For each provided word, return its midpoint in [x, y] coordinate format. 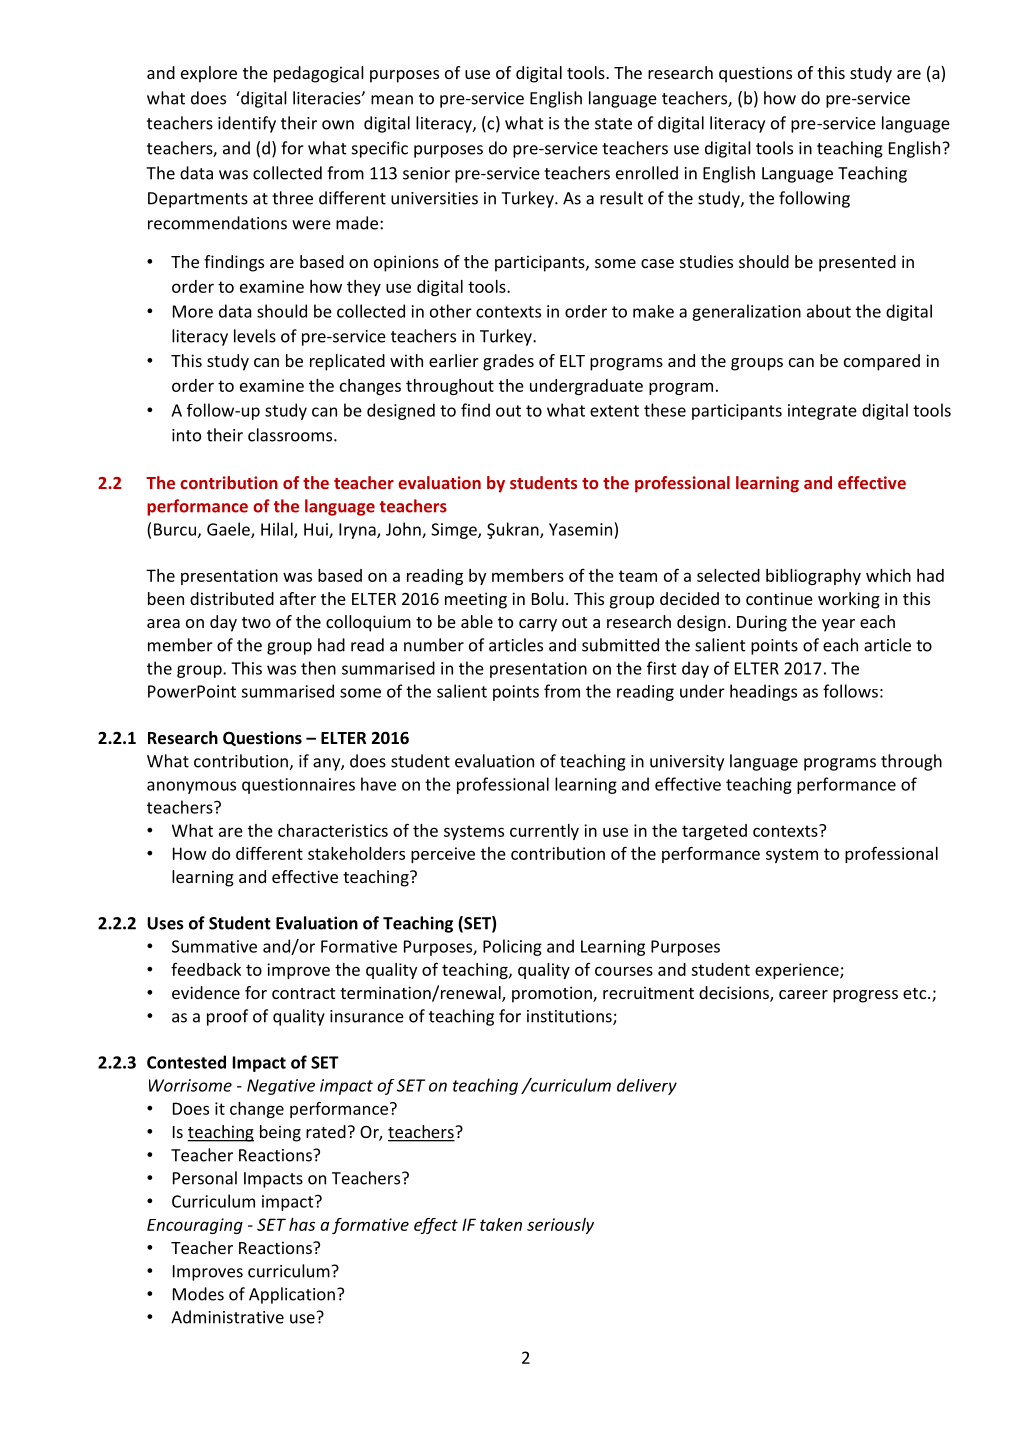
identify [247, 124]
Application [292, 1295]
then [318, 668]
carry [538, 625]
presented [857, 263]
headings [763, 692]
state [613, 124]
